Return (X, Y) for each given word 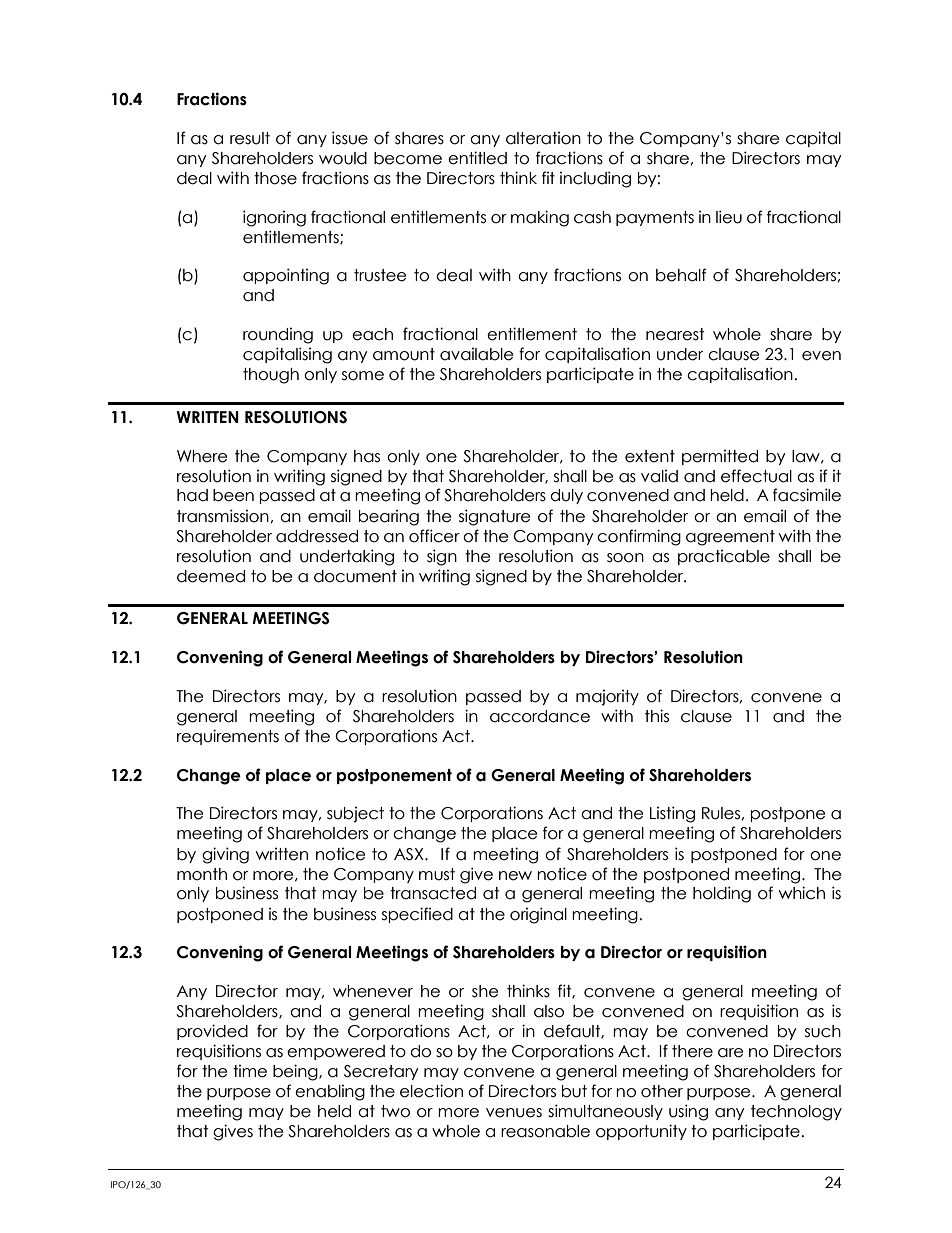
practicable (724, 557)
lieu (729, 217)
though (271, 376)
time (250, 1071)
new (515, 876)
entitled (477, 158)
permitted (720, 457)
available (476, 354)
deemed (211, 576)
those (275, 178)
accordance (540, 716)
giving (225, 855)
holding (722, 894)
